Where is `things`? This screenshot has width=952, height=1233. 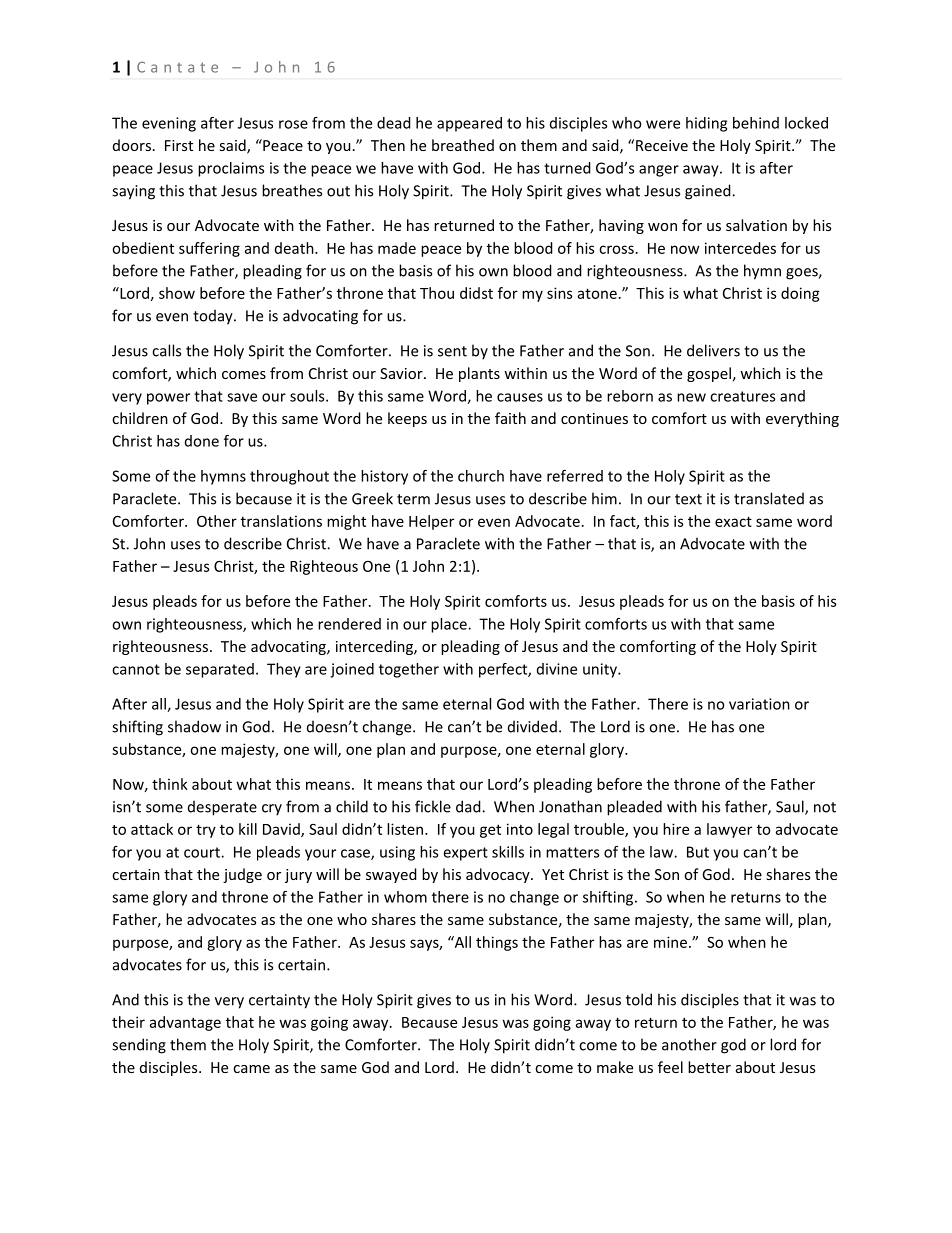
things is located at coordinates (497, 943).
